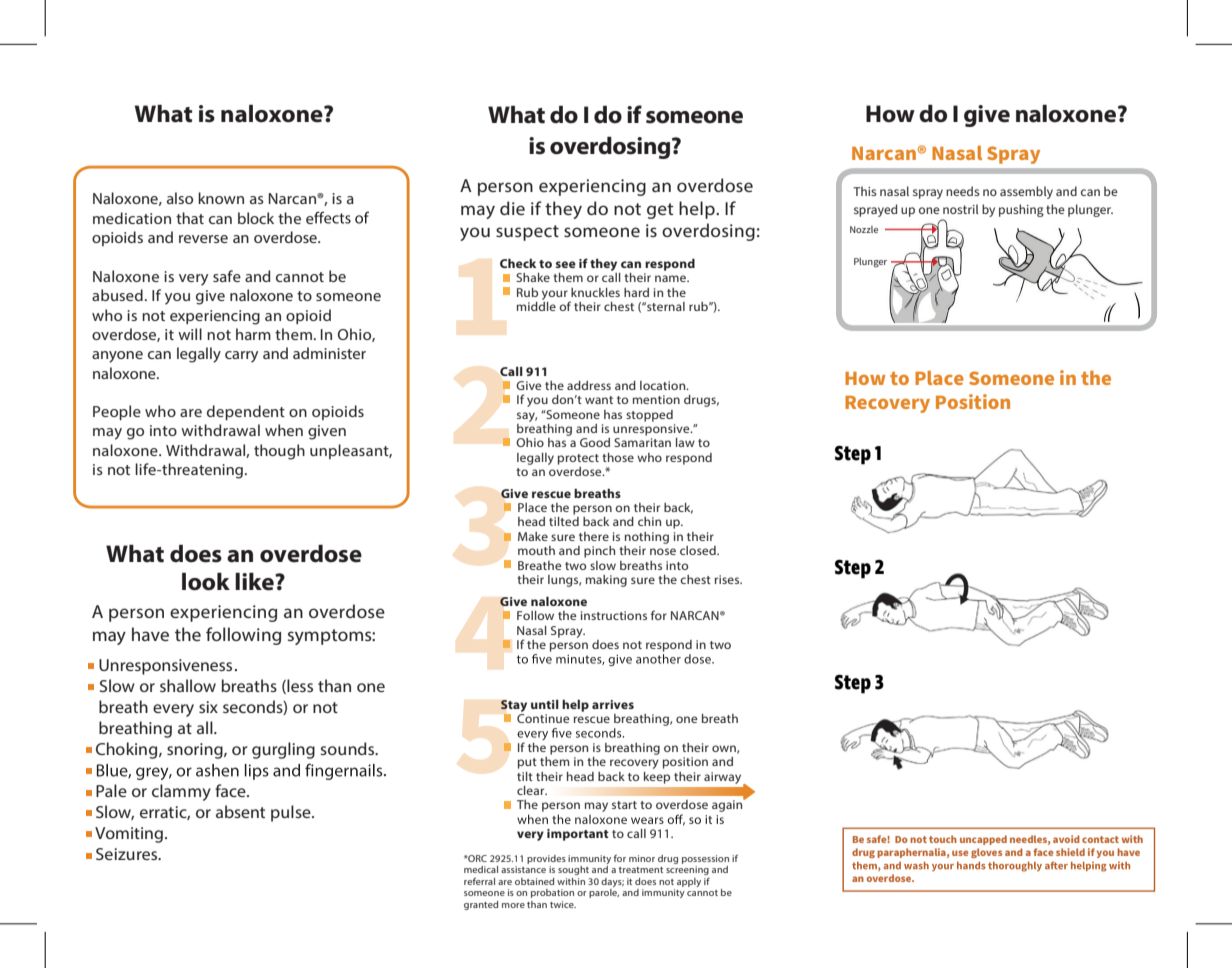 Image resolution: width=1232 pixels, height=968 pixels. Describe the element at coordinates (527, 763) in the screenshot. I see `put` at that location.
